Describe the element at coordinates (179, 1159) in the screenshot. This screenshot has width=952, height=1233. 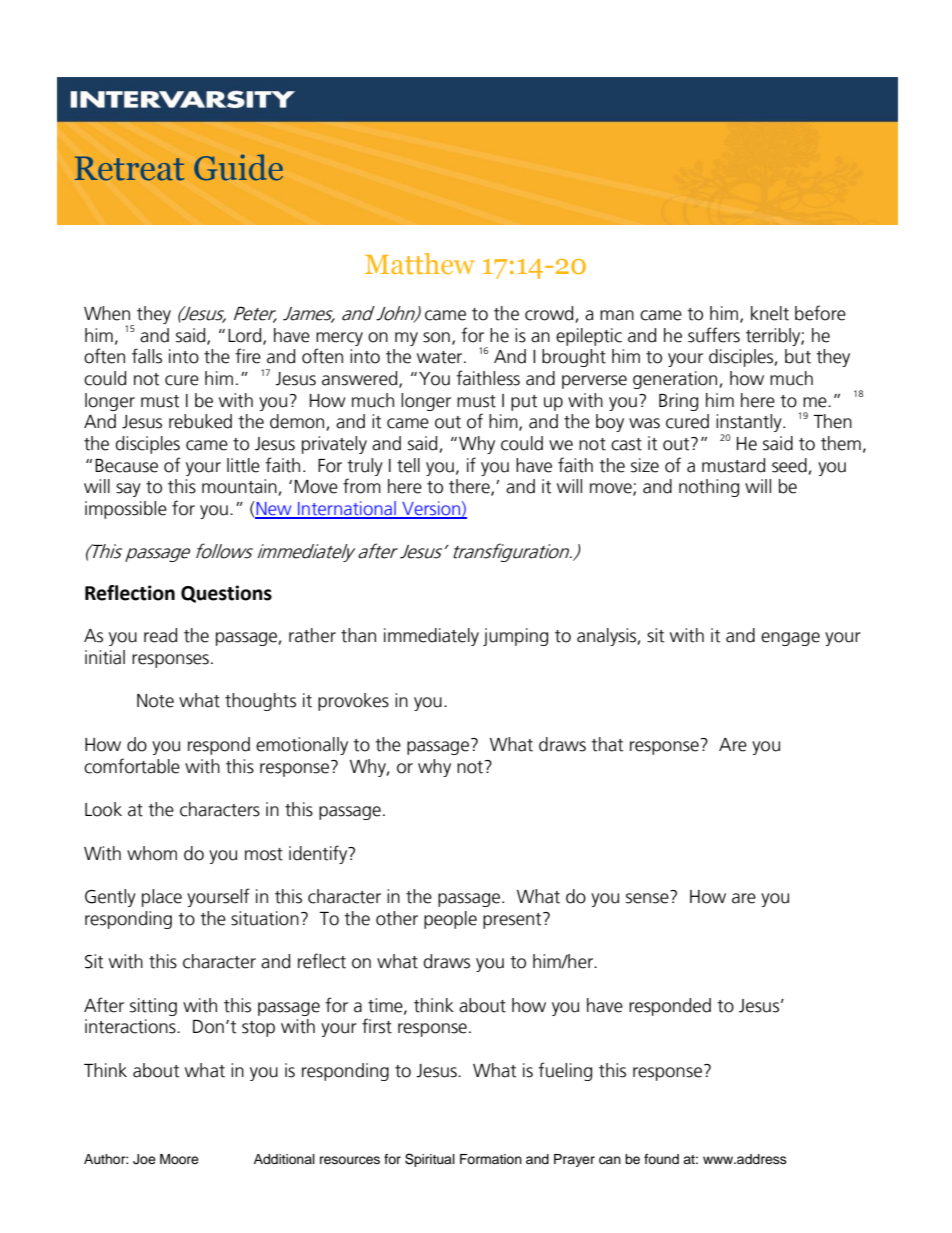
I see `Moore` at that location.
